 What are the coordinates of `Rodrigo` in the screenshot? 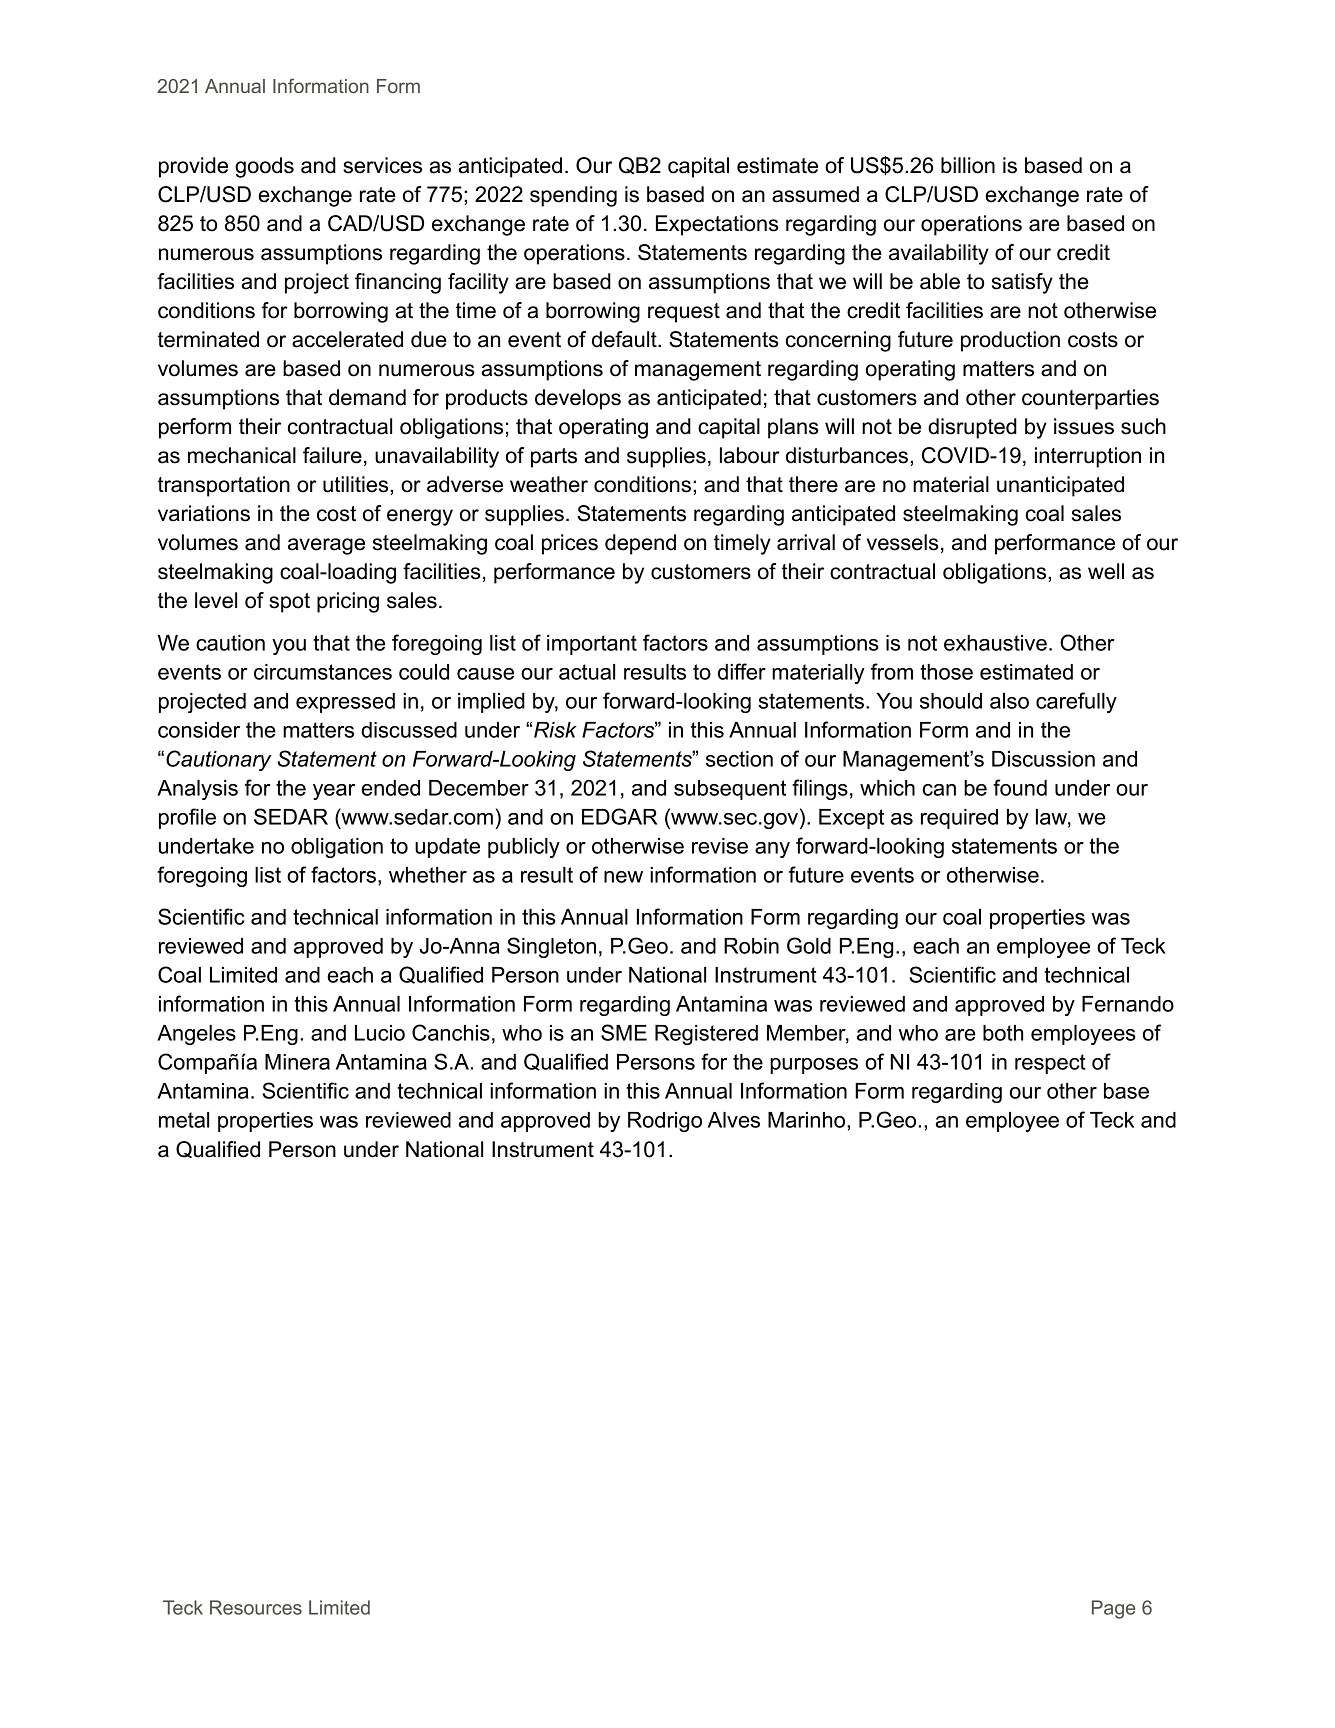 It's located at (665, 1122).
